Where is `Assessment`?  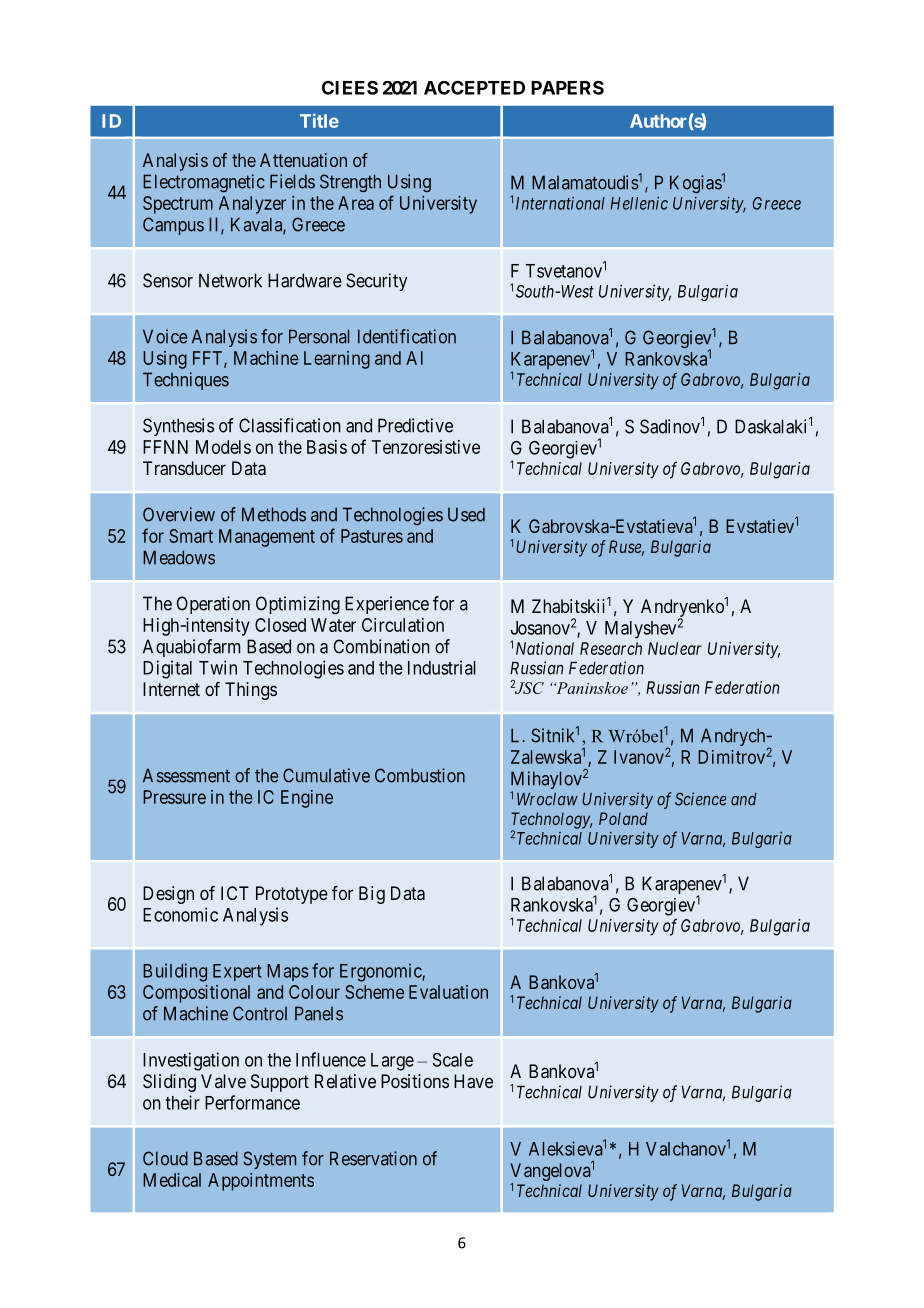 Assessment is located at coordinates (186, 775).
